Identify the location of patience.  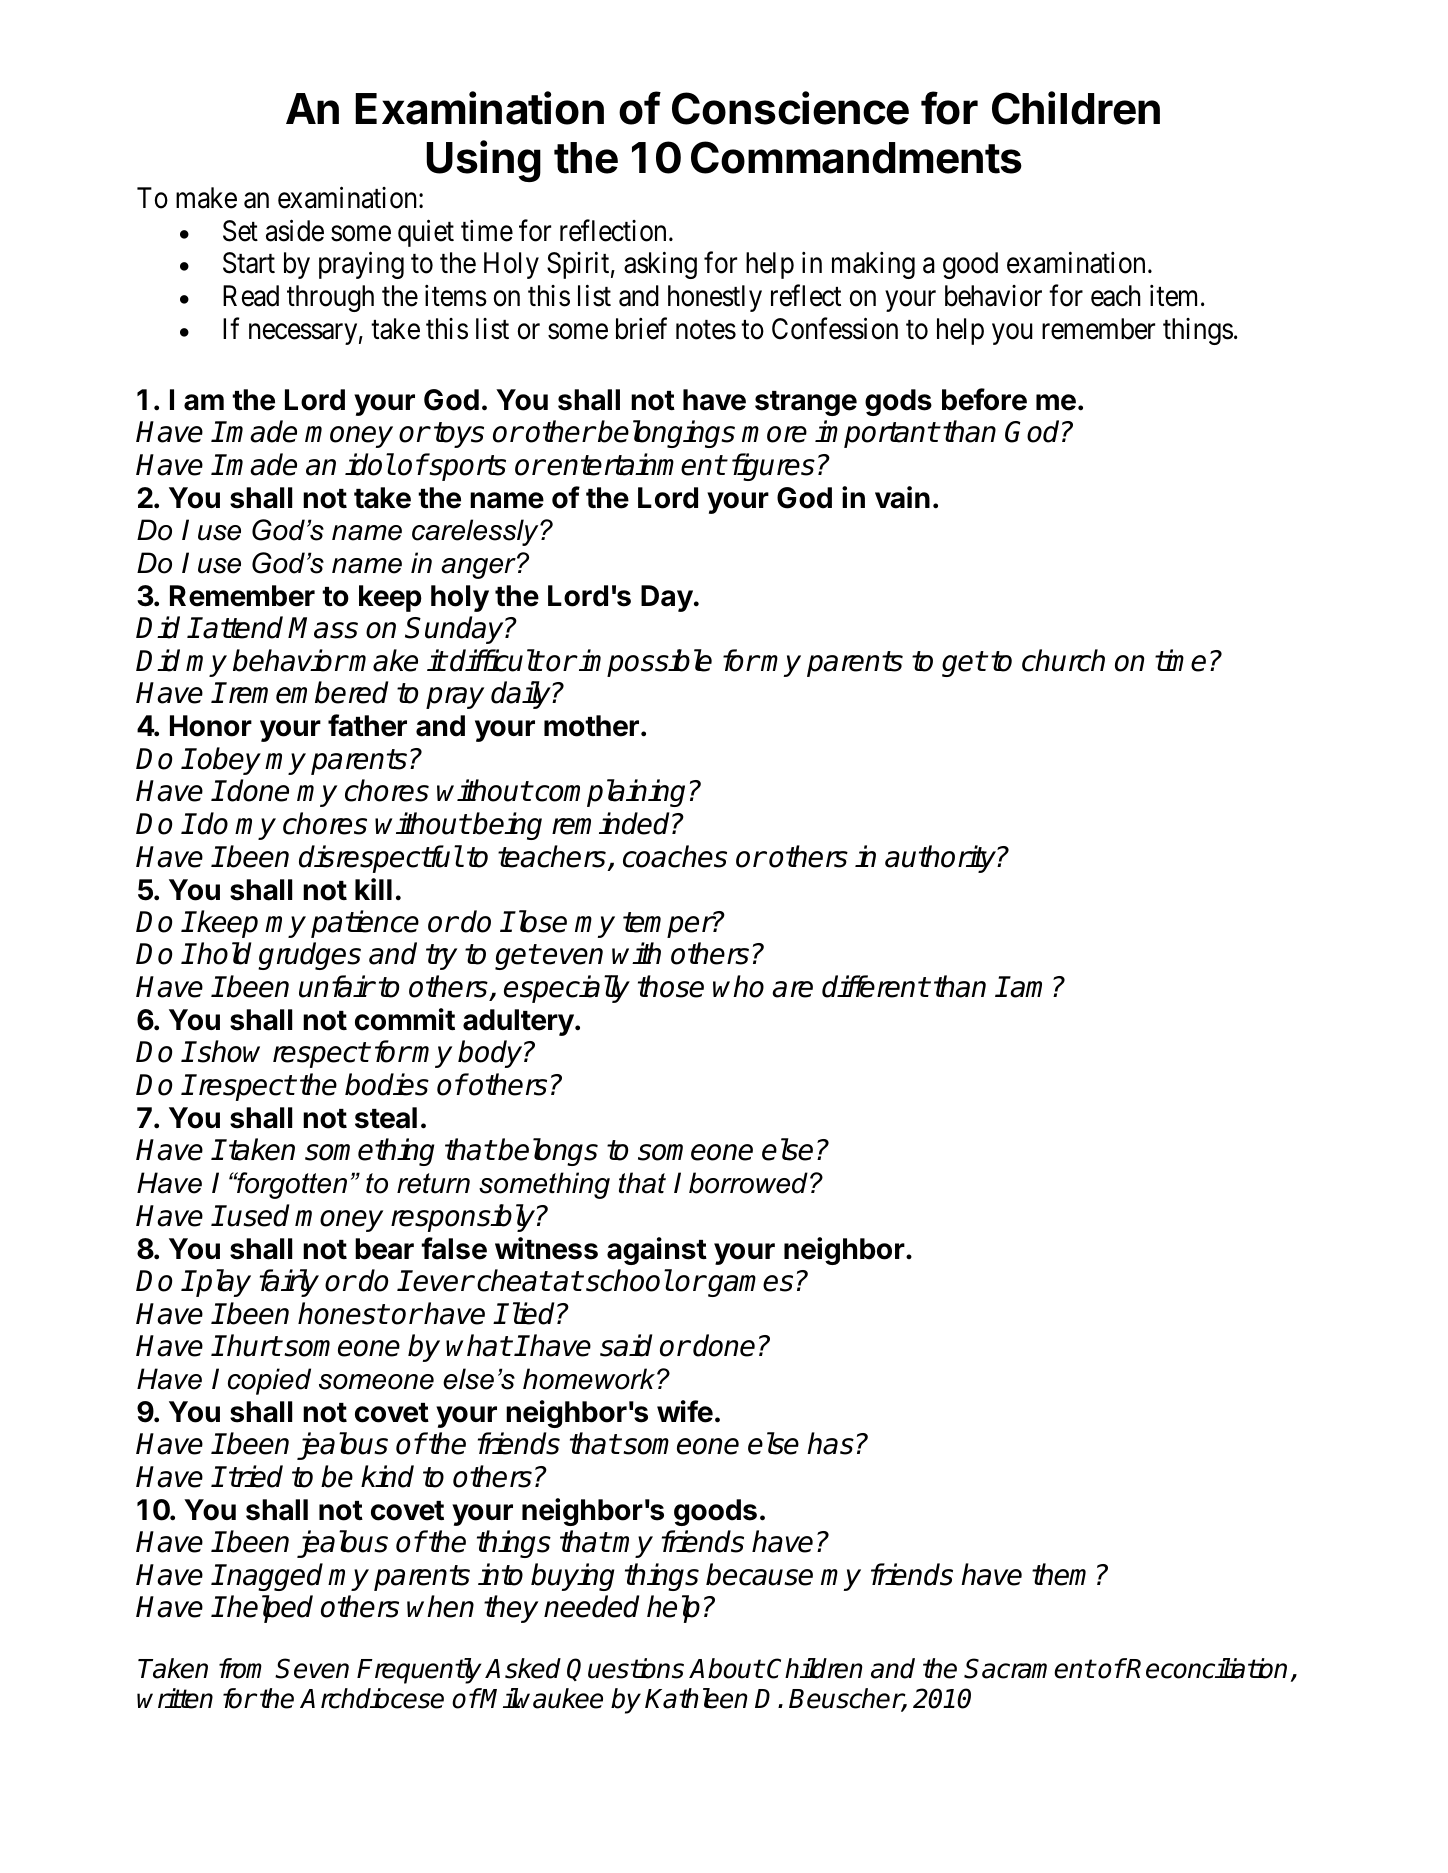
(365, 924).
